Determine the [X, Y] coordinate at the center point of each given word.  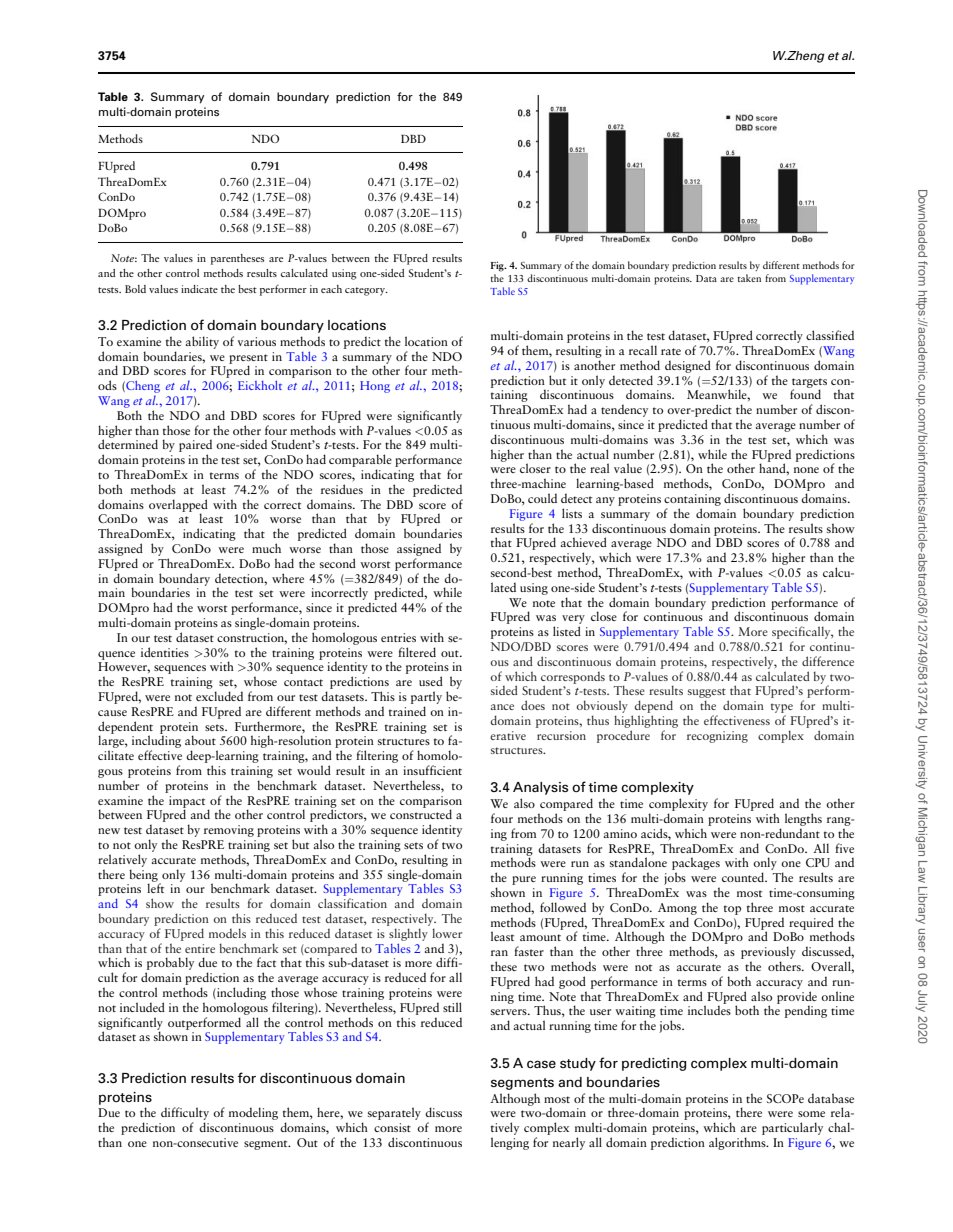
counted [744, 877]
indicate [199, 289]
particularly [792, 1128]
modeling [253, 1113]
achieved [584, 542]
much [266, 548]
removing [229, 831]
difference [828, 661]
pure [524, 880]
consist [392, 1127]
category [366, 291]
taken [749, 278]
